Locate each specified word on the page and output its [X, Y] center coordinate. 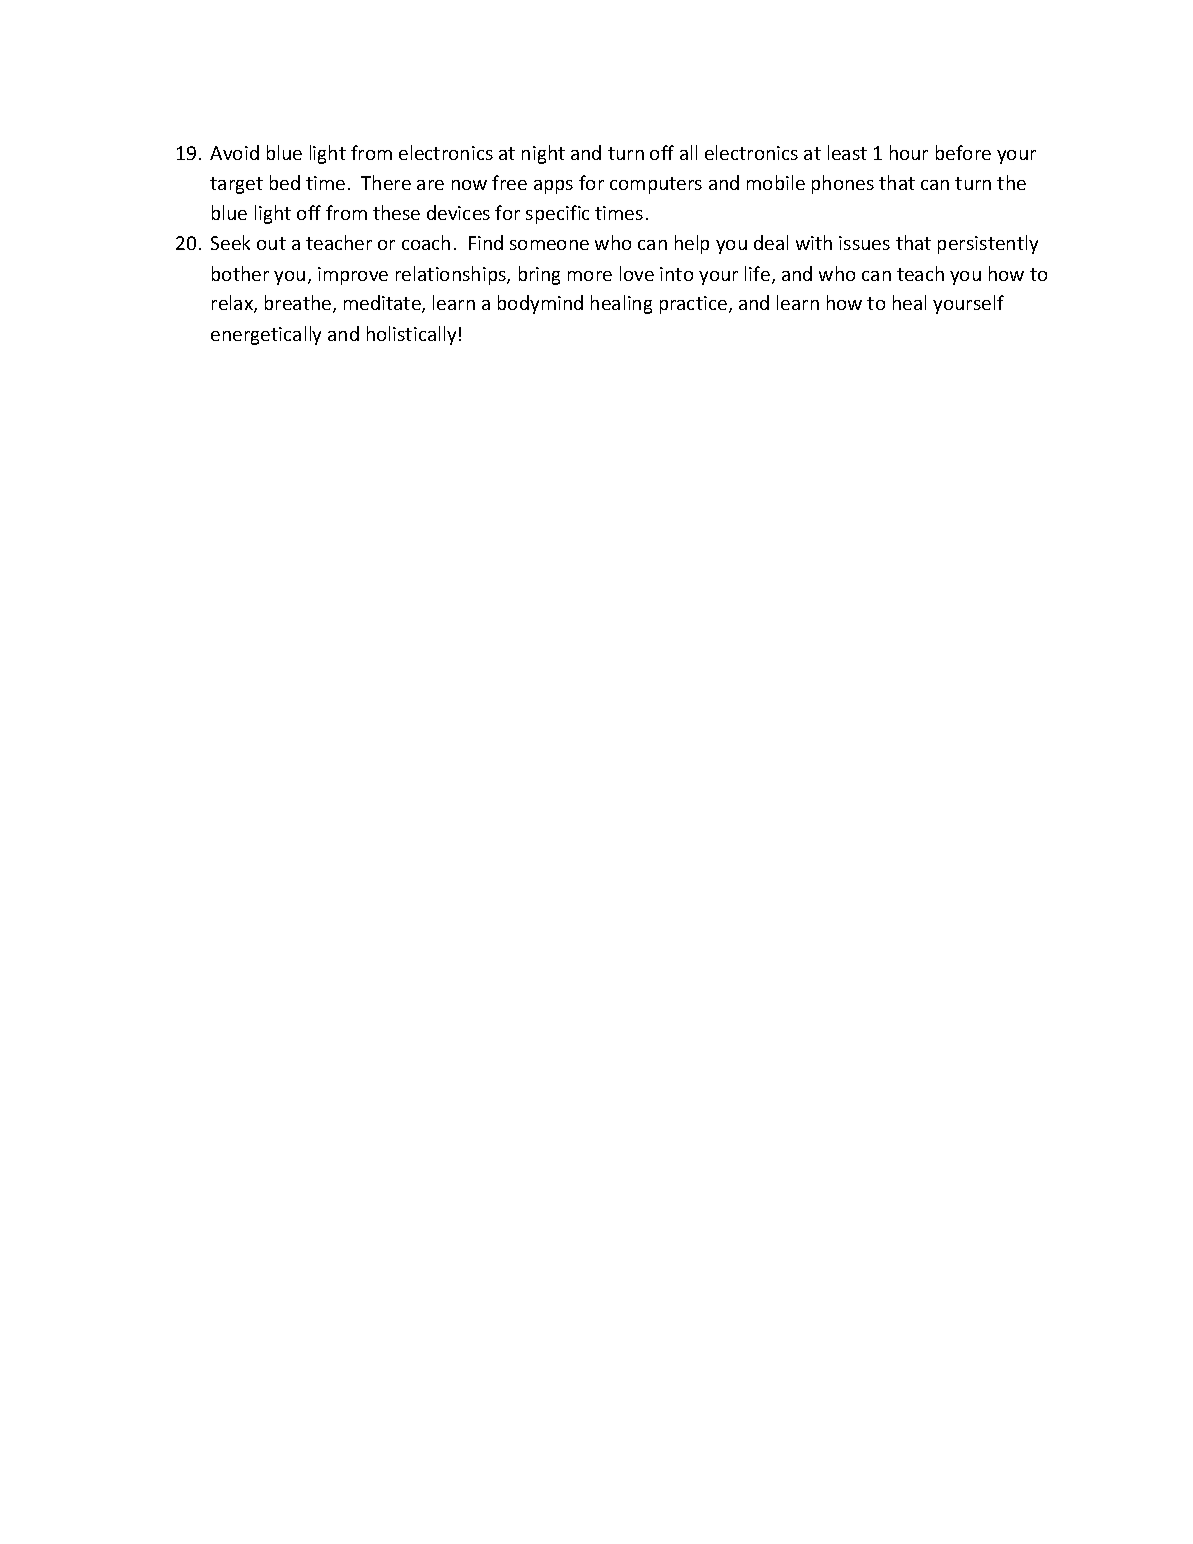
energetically [266, 335]
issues [864, 243]
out [271, 243]
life [757, 273]
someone [549, 245]
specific [557, 214]
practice [693, 305]
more [590, 276]
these [396, 212]
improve [353, 276]
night [543, 154]
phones [843, 184]
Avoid [234, 152]
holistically [411, 335]
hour [909, 152]
